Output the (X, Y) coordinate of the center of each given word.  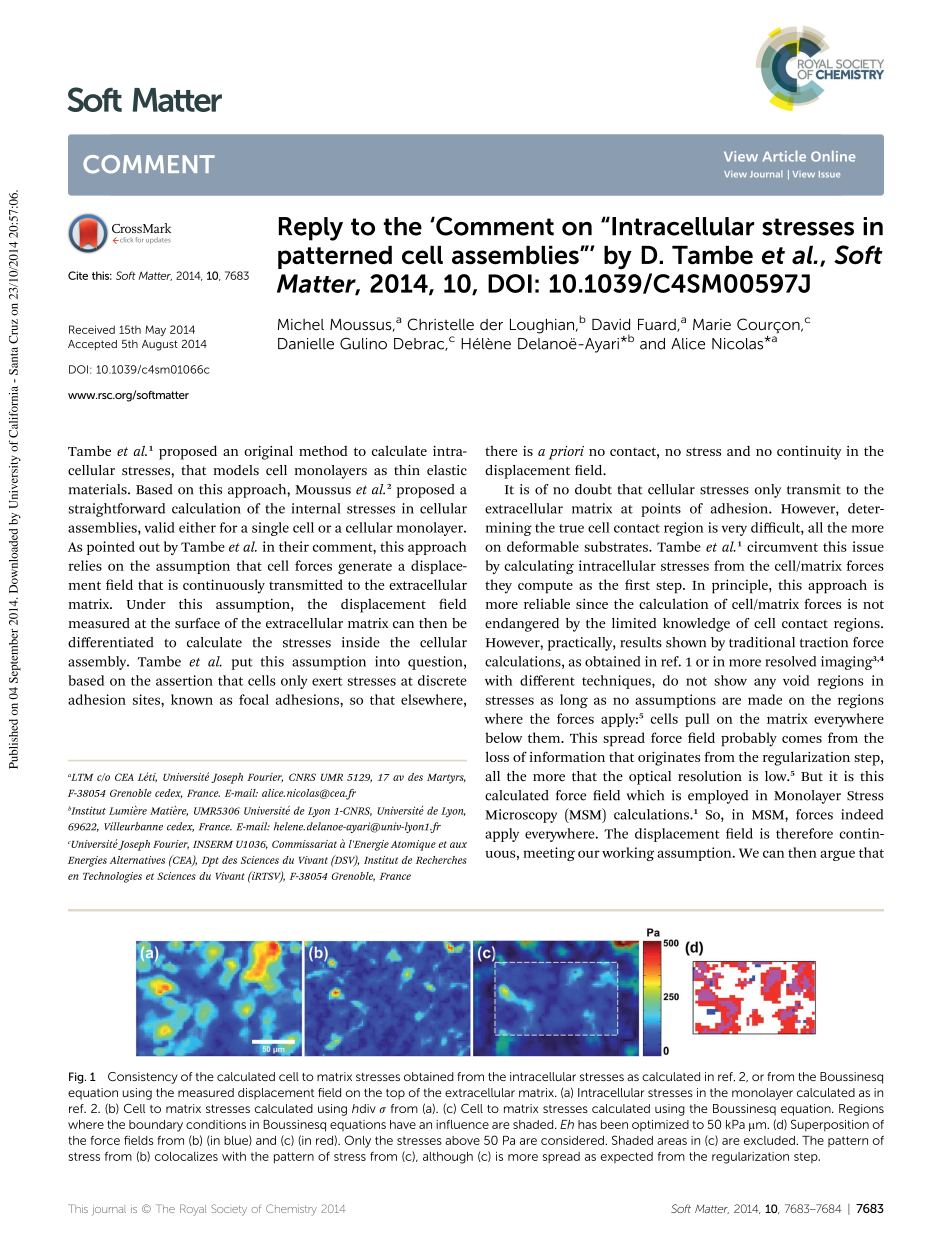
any (765, 683)
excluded (770, 1140)
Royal (193, 1210)
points (661, 510)
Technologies (112, 877)
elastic (447, 470)
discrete (442, 680)
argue (838, 855)
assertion (184, 680)
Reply (311, 229)
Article (784, 156)
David (611, 325)
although (448, 1158)
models (236, 470)
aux (458, 845)
